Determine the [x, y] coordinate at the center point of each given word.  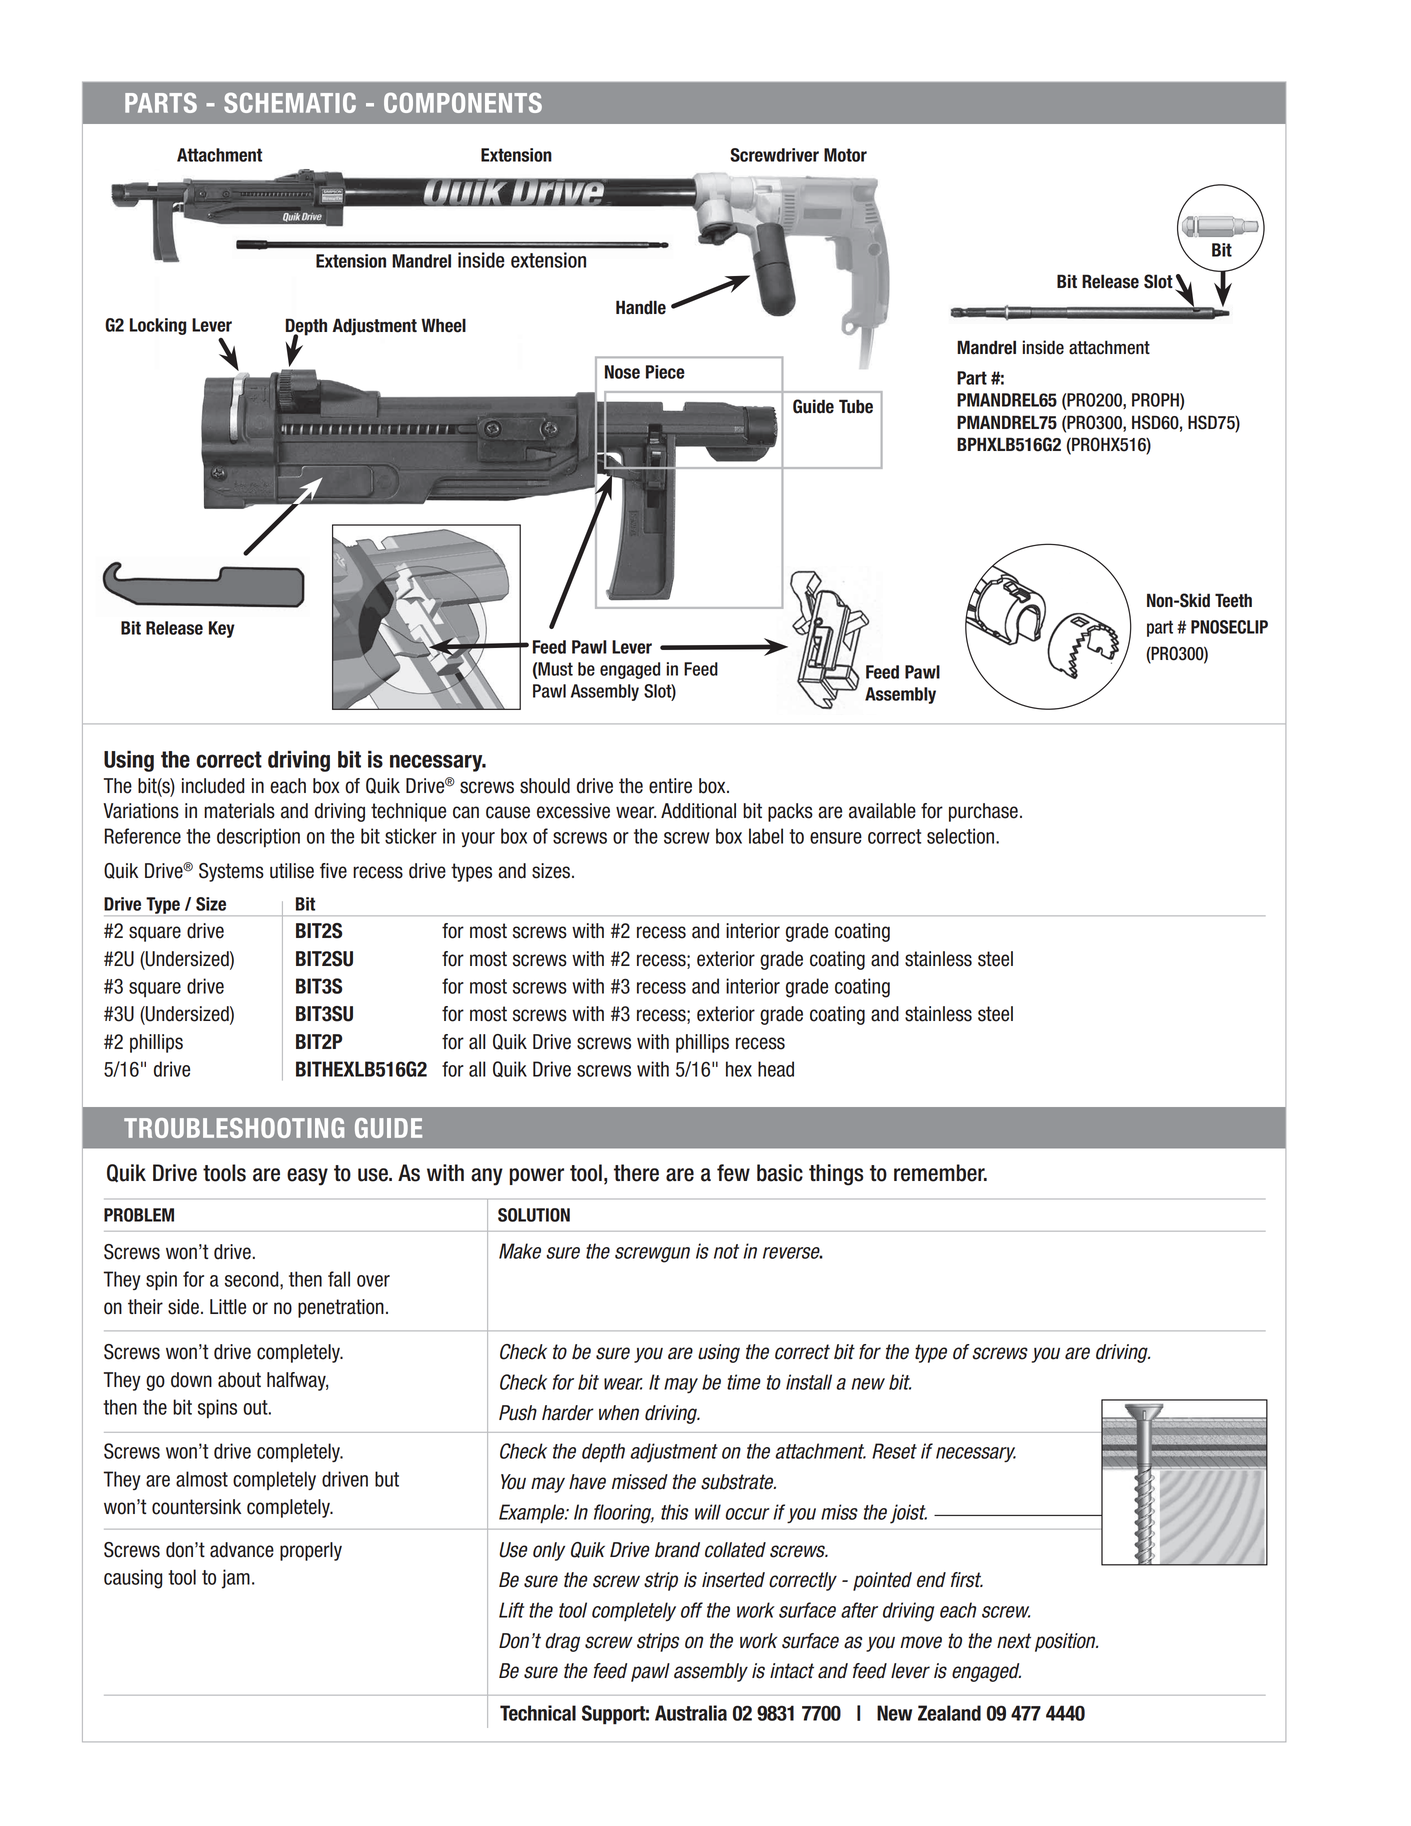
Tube [856, 406]
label [766, 836]
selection [962, 836]
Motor [845, 155]
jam [236, 1579]
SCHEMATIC [290, 103]
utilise [292, 871]
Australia [691, 1713]
